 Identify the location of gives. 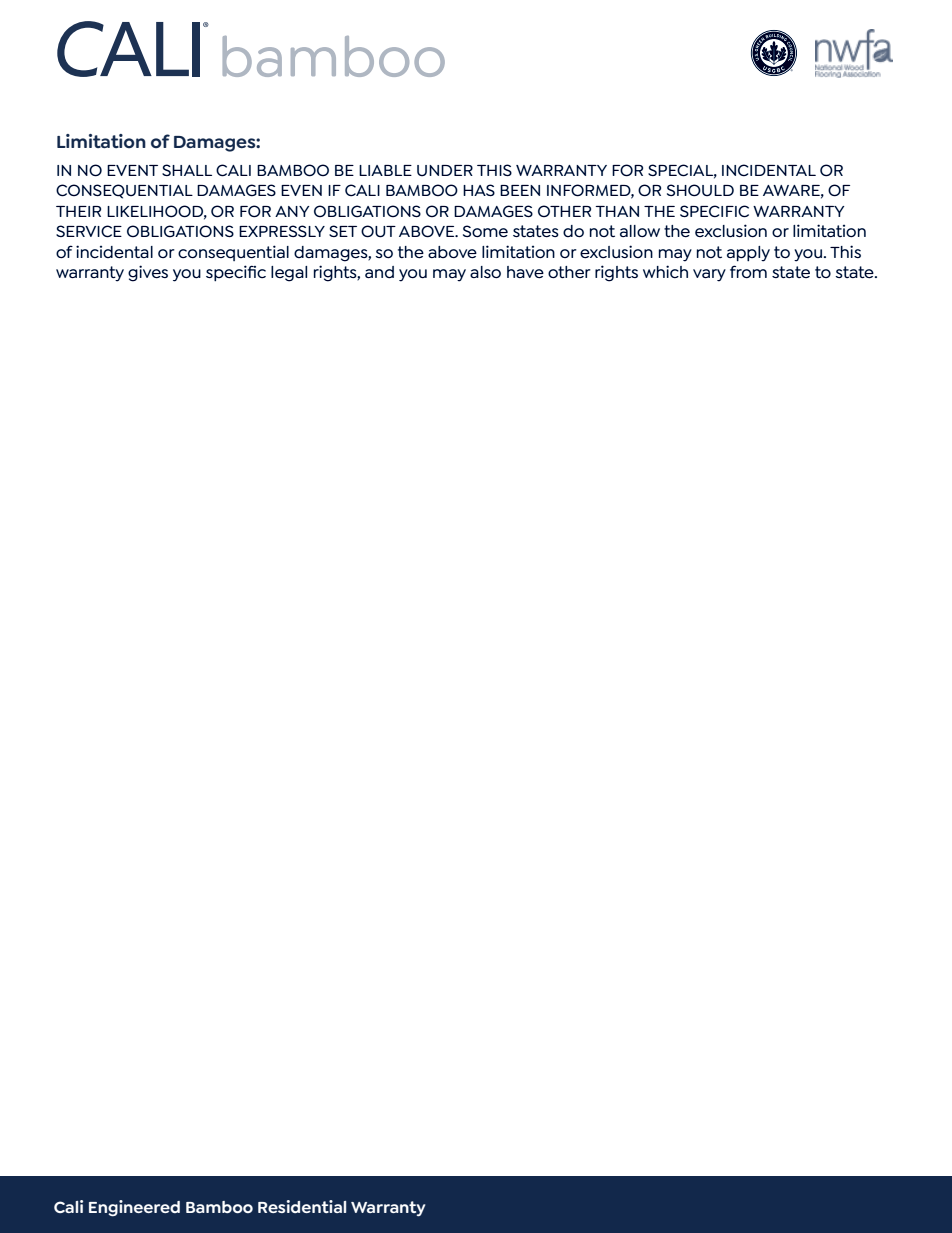
(148, 273).
